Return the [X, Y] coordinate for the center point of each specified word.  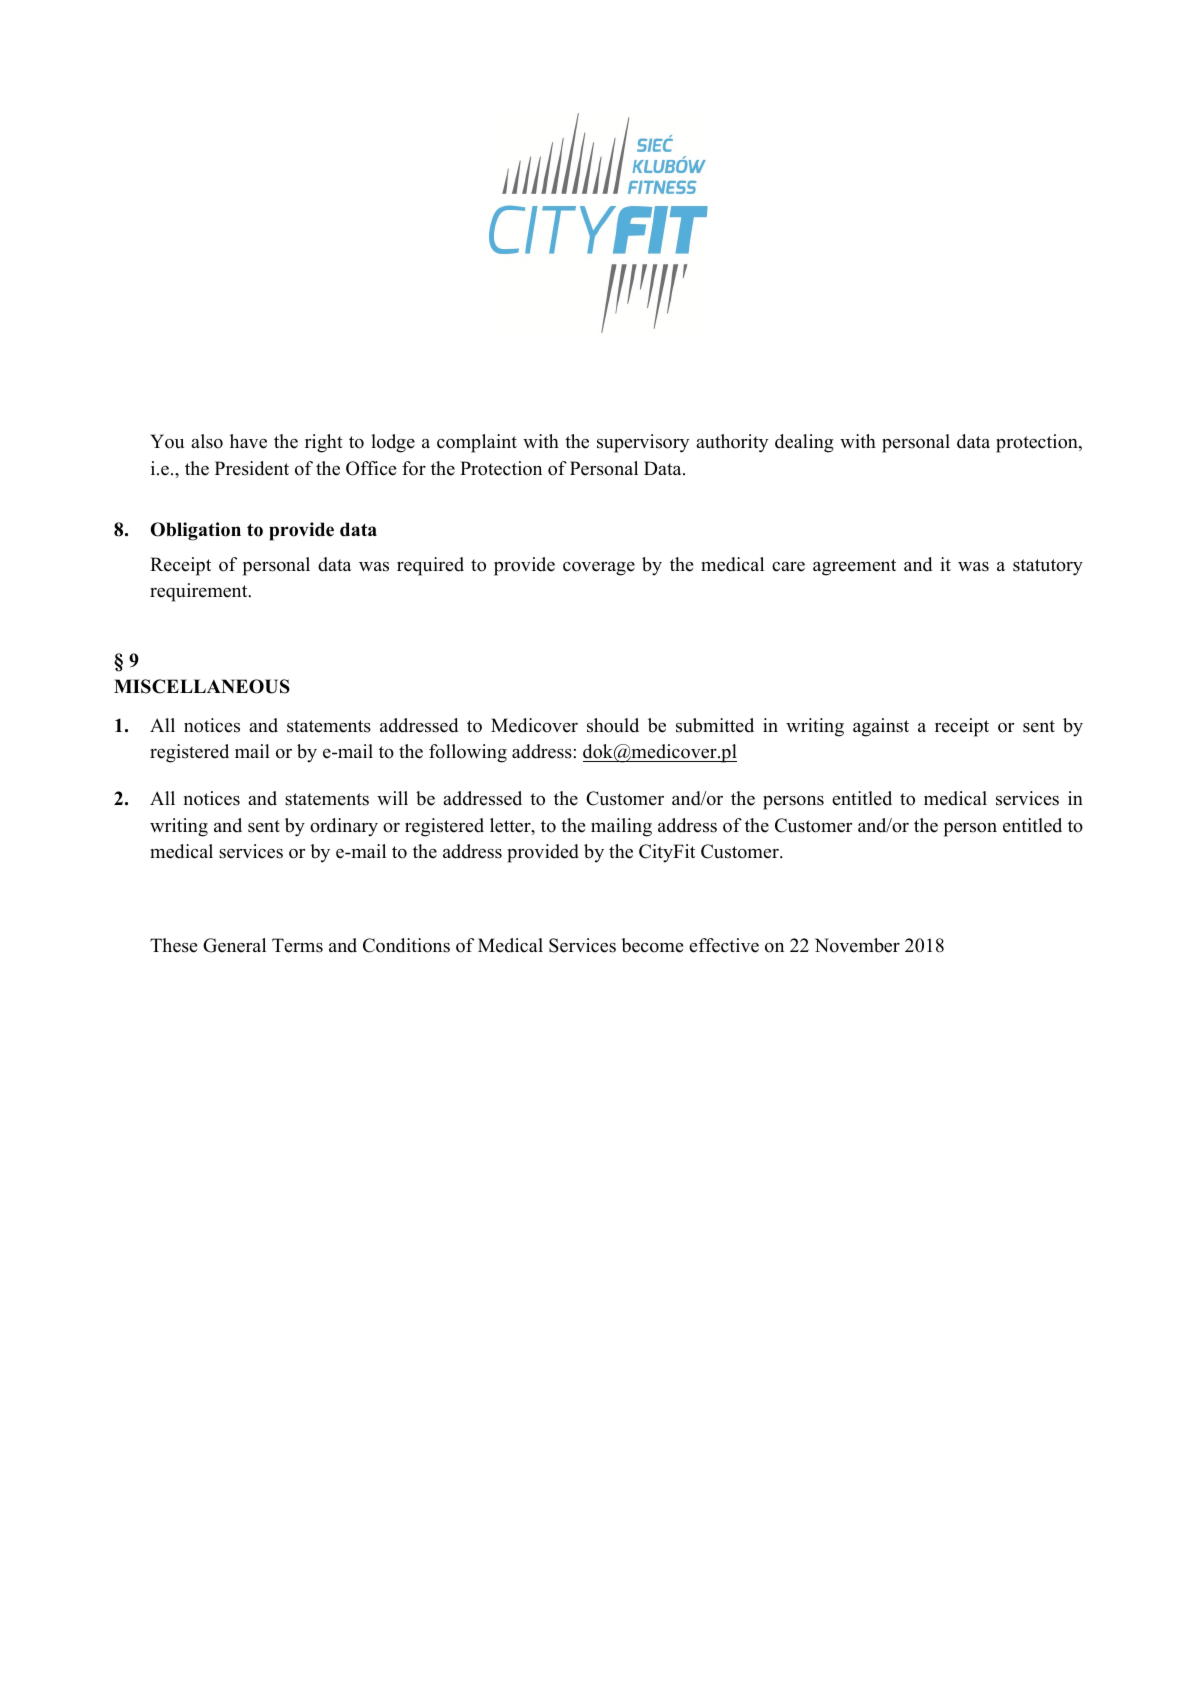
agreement [854, 567]
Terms [297, 945]
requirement [200, 592]
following [468, 753]
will [392, 798]
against [881, 727]
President [252, 468]
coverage [599, 569]
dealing [804, 443]
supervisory [643, 443]
